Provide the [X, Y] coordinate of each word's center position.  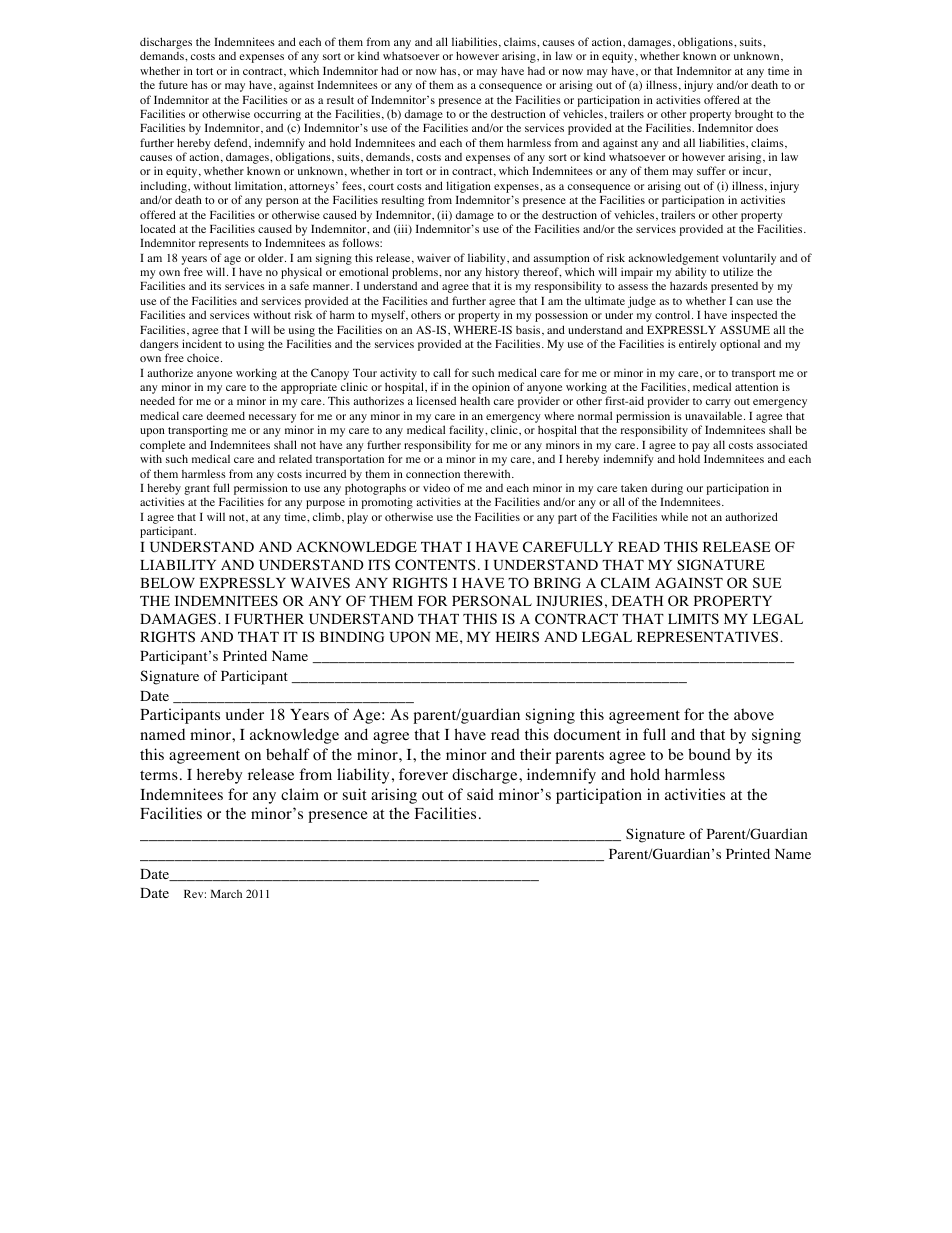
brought [754, 115]
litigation [468, 188]
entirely [698, 345]
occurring [277, 115]
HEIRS [517, 636]
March [226, 894]
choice [204, 357]
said [480, 794]
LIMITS [693, 618]
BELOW [167, 582]
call [442, 372]
